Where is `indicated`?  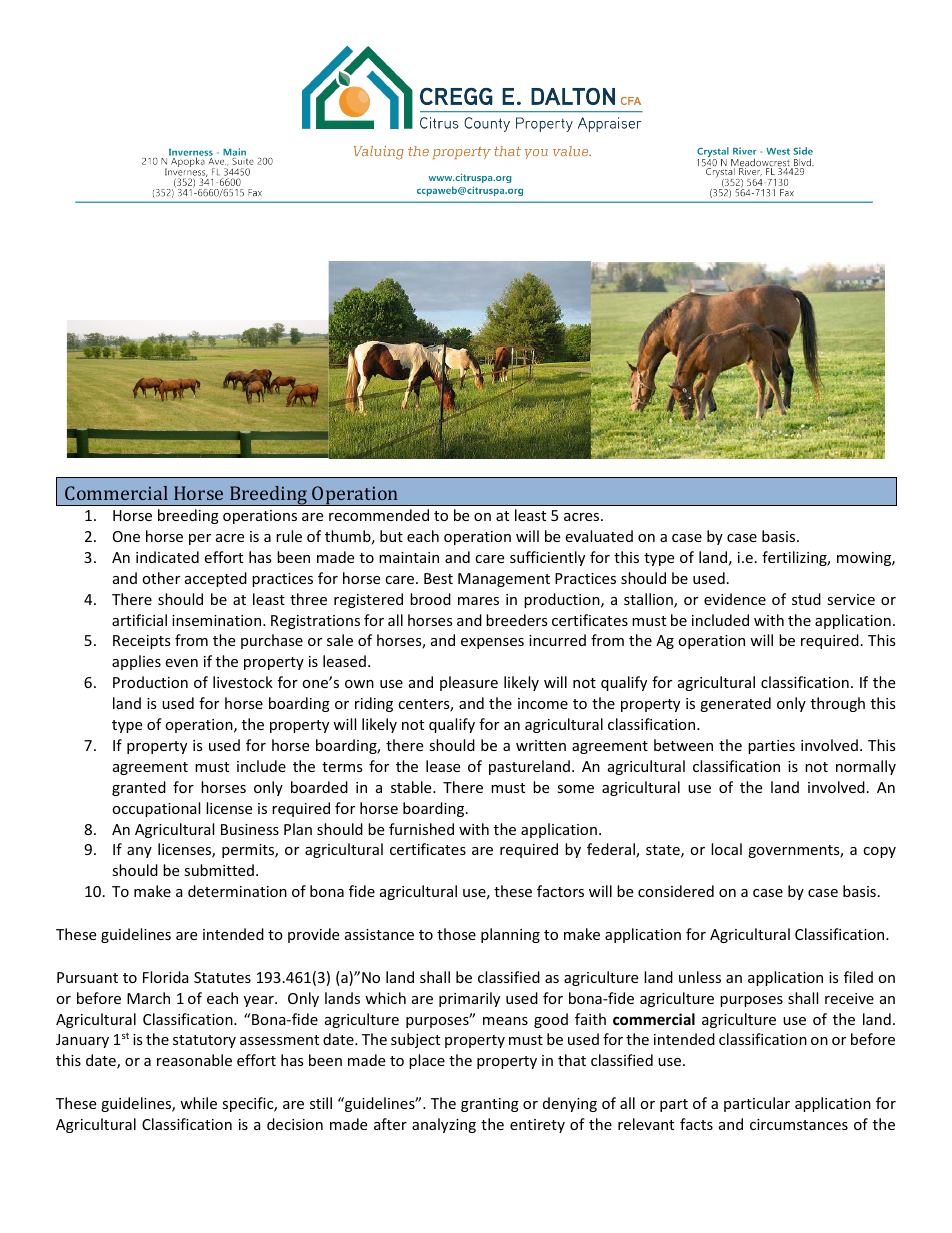
indicated is located at coordinates (167, 557).
